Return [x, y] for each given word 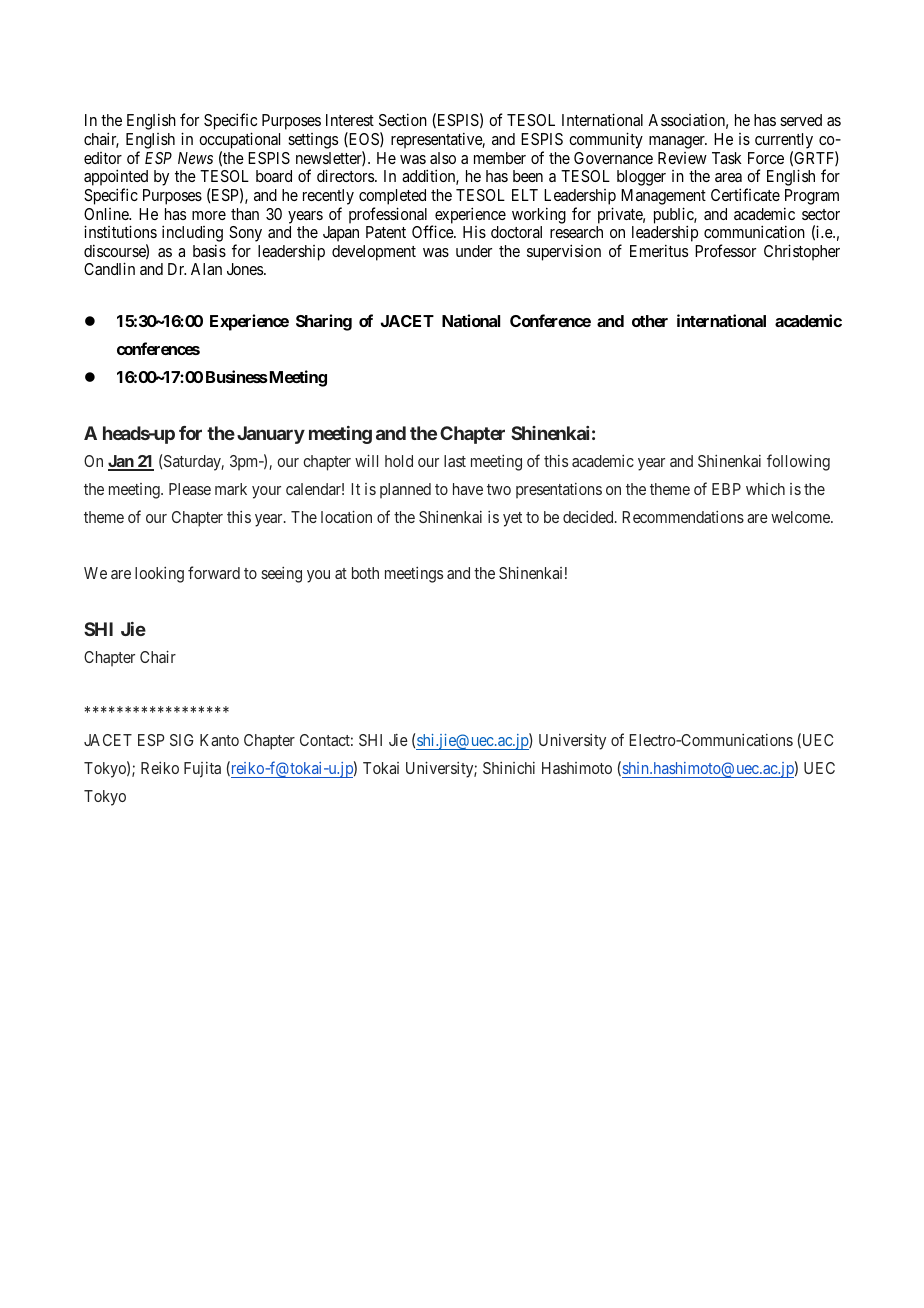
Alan [206, 269]
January [271, 435]
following [798, 462]
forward [214, 572]
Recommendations [683, 517]
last [455, 461]
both [365, 573]
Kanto [219, 740]
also [443, 158]
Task [727, 158]
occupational [239, 140]
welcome [801, 517]
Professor [725, 250]
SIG [181, 740]
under [474, 251]
